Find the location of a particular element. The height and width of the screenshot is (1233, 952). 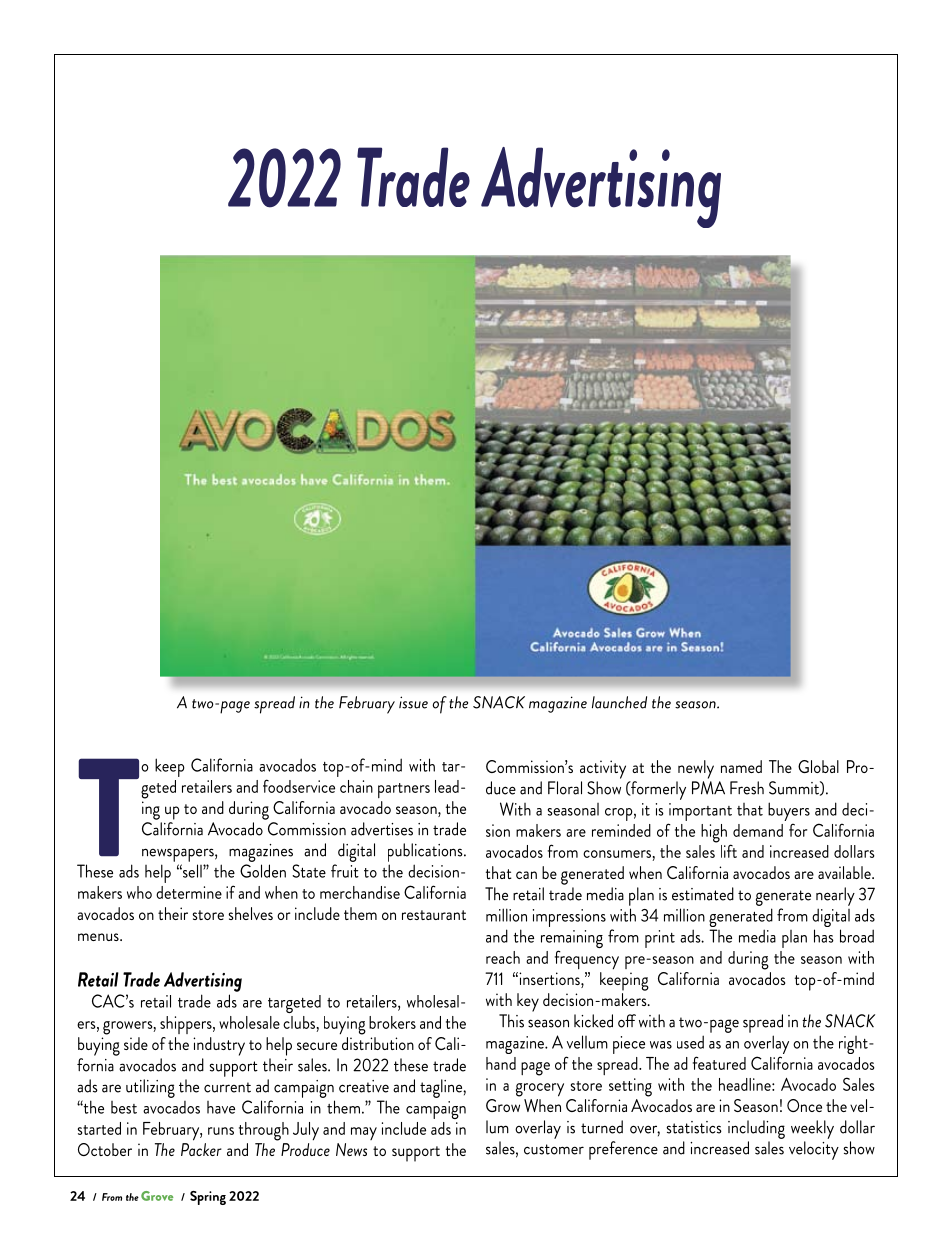

determine is located at coordinates (189, 892).
